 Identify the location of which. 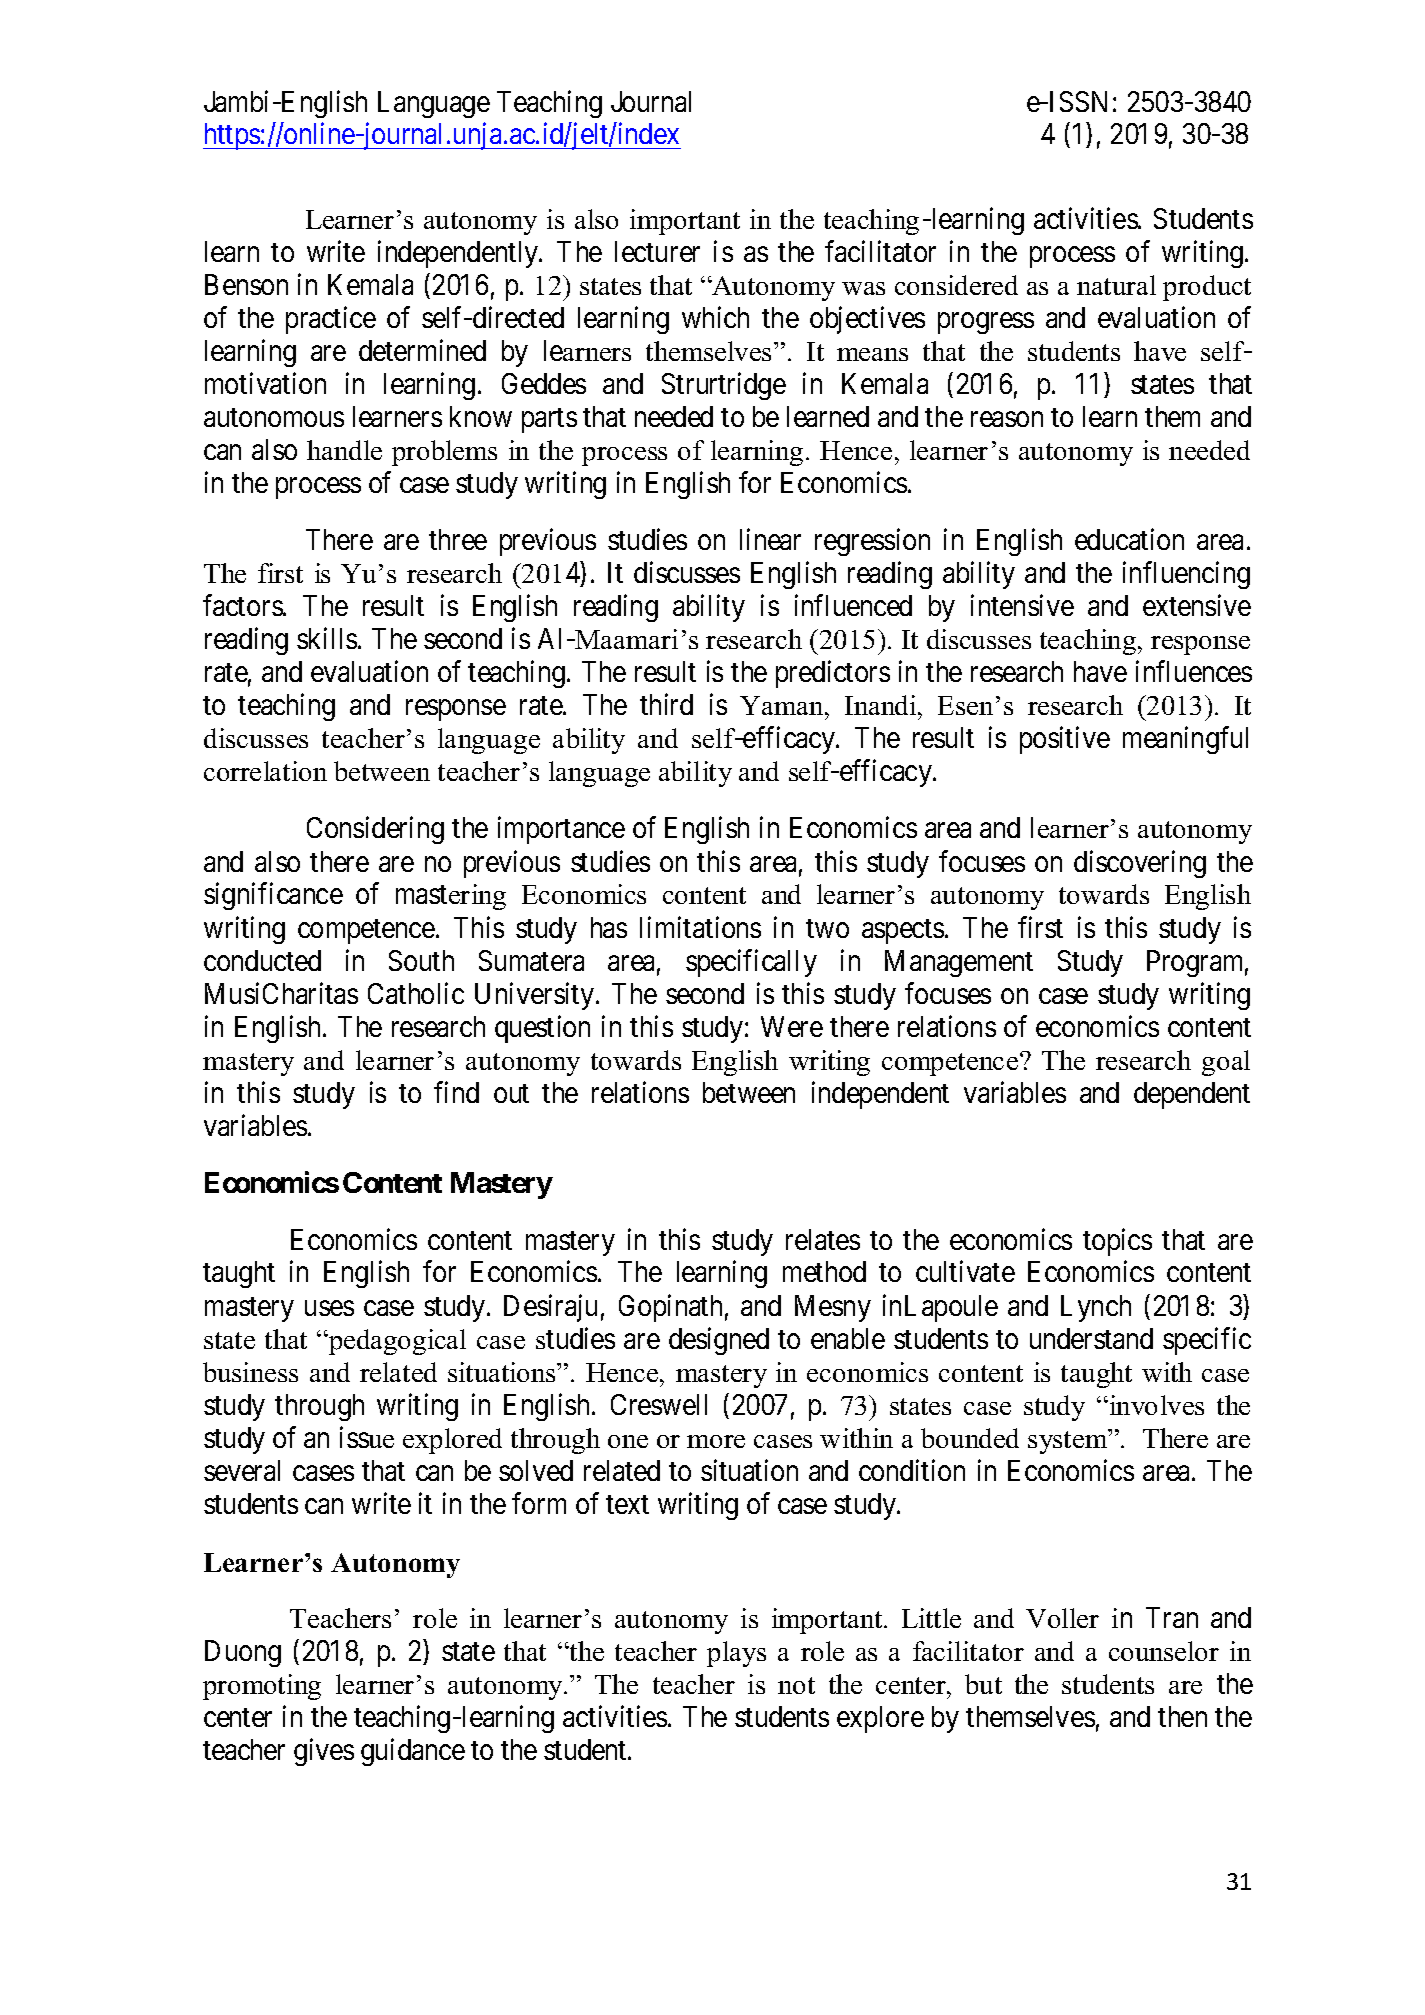
(715, 317).
